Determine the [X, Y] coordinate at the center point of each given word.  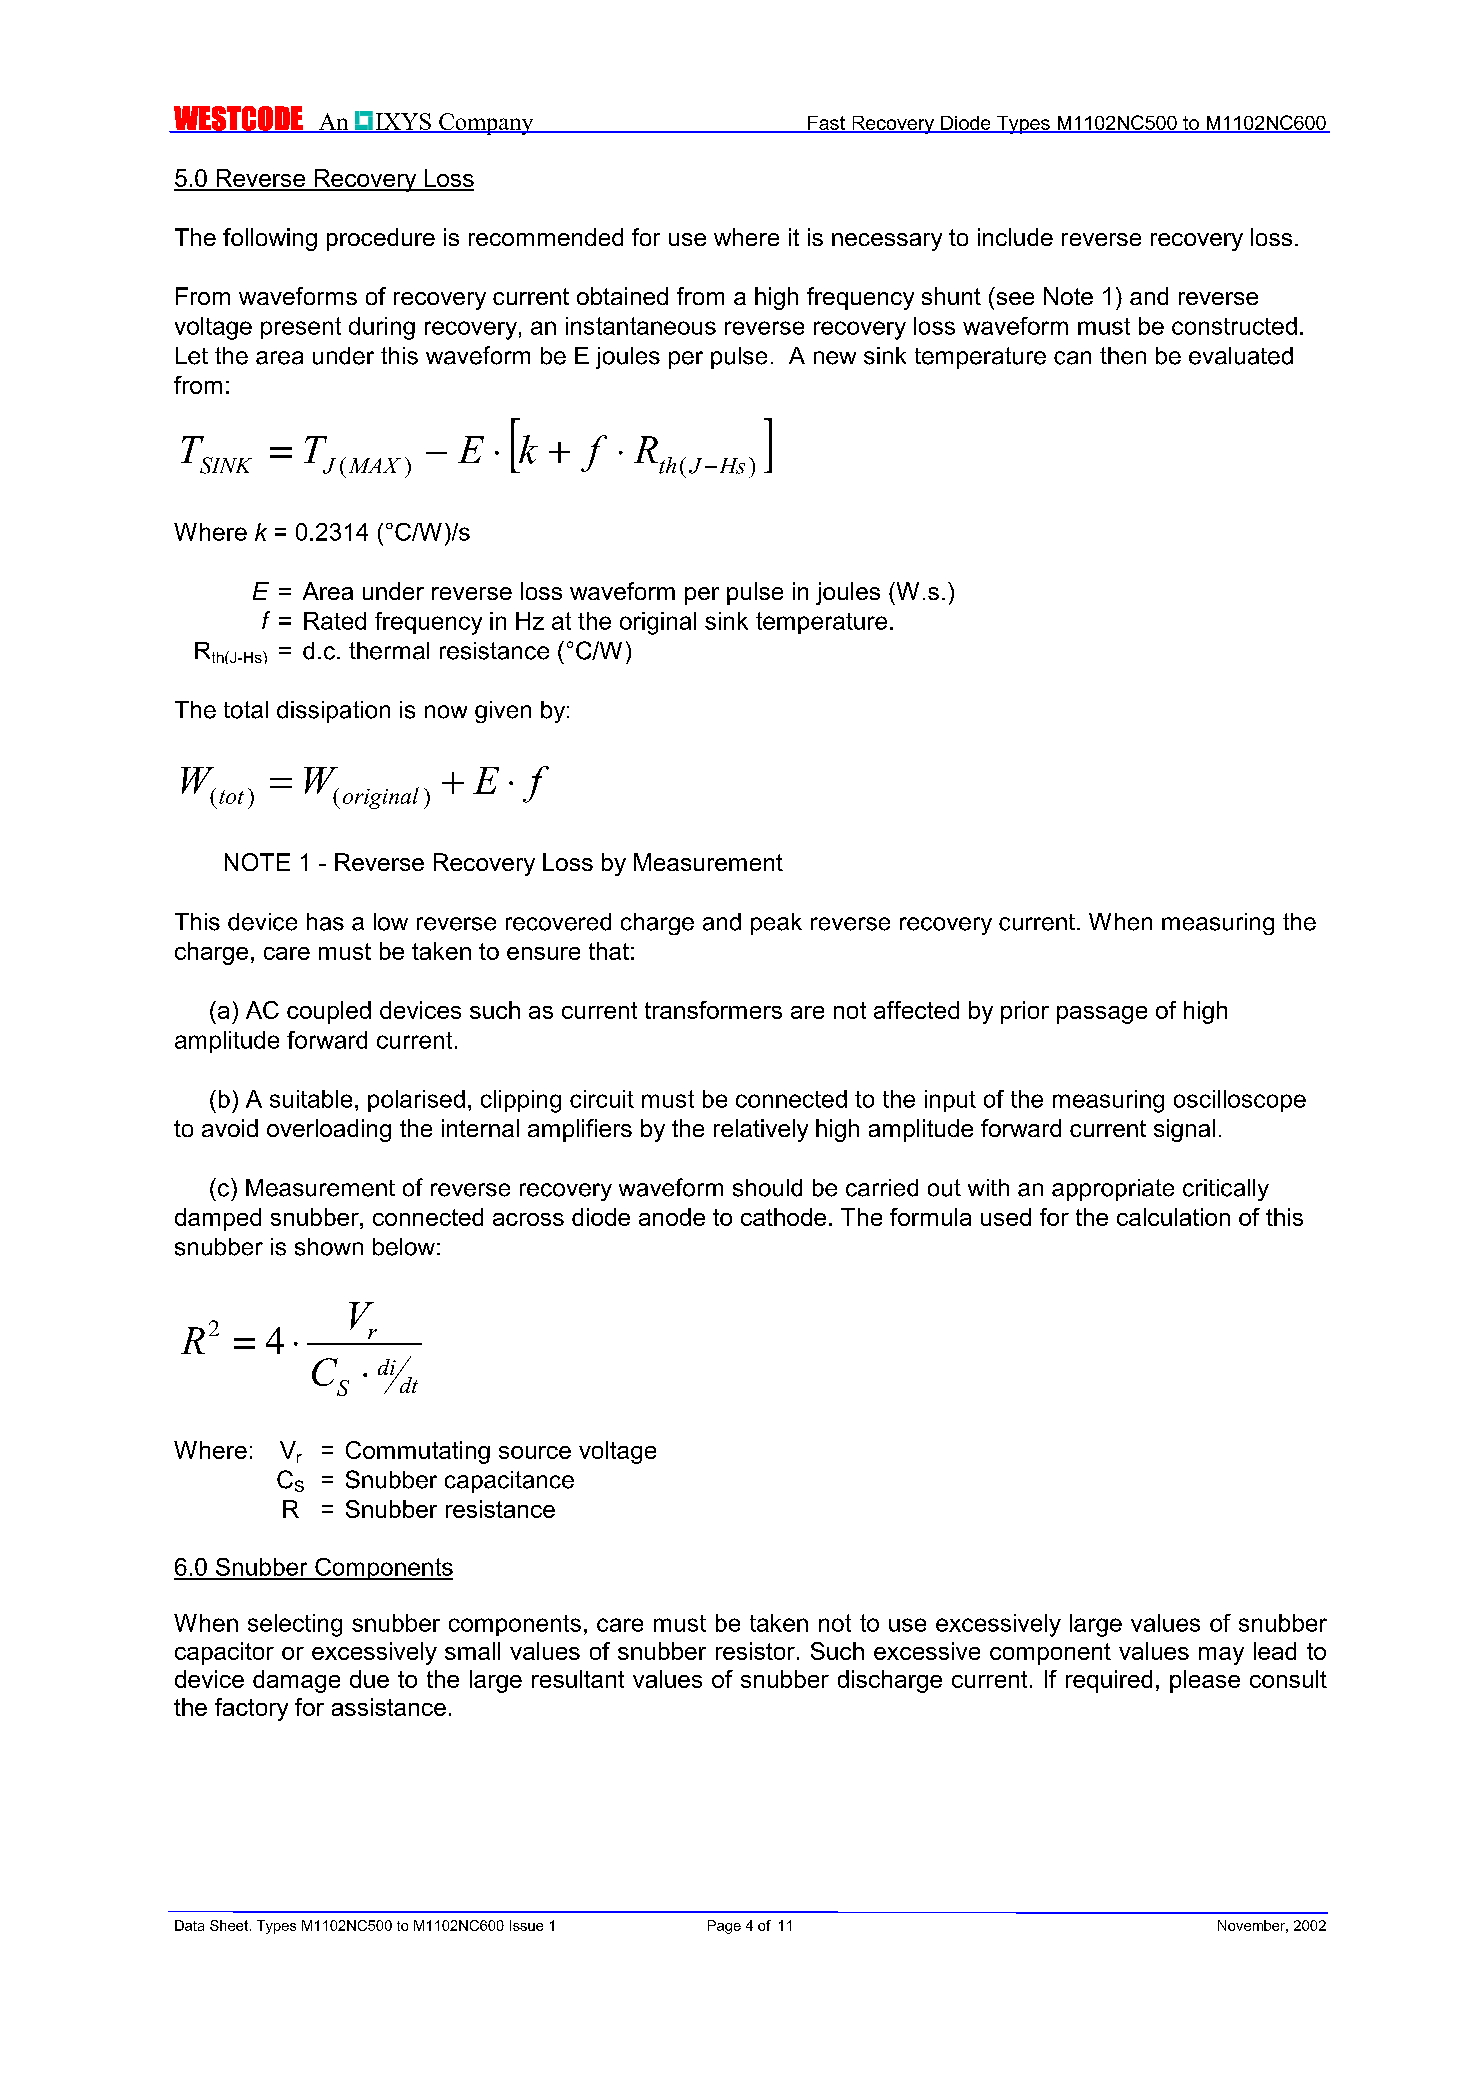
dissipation [333, 712]
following [270, 239]
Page [724, 1927]
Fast [827, 124]
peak [776, 924]
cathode [783, 1217]
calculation [1173, 1217]
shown [329, 1247]
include [1015, 237]
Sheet [229, 1925]
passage [1102, 1015]
